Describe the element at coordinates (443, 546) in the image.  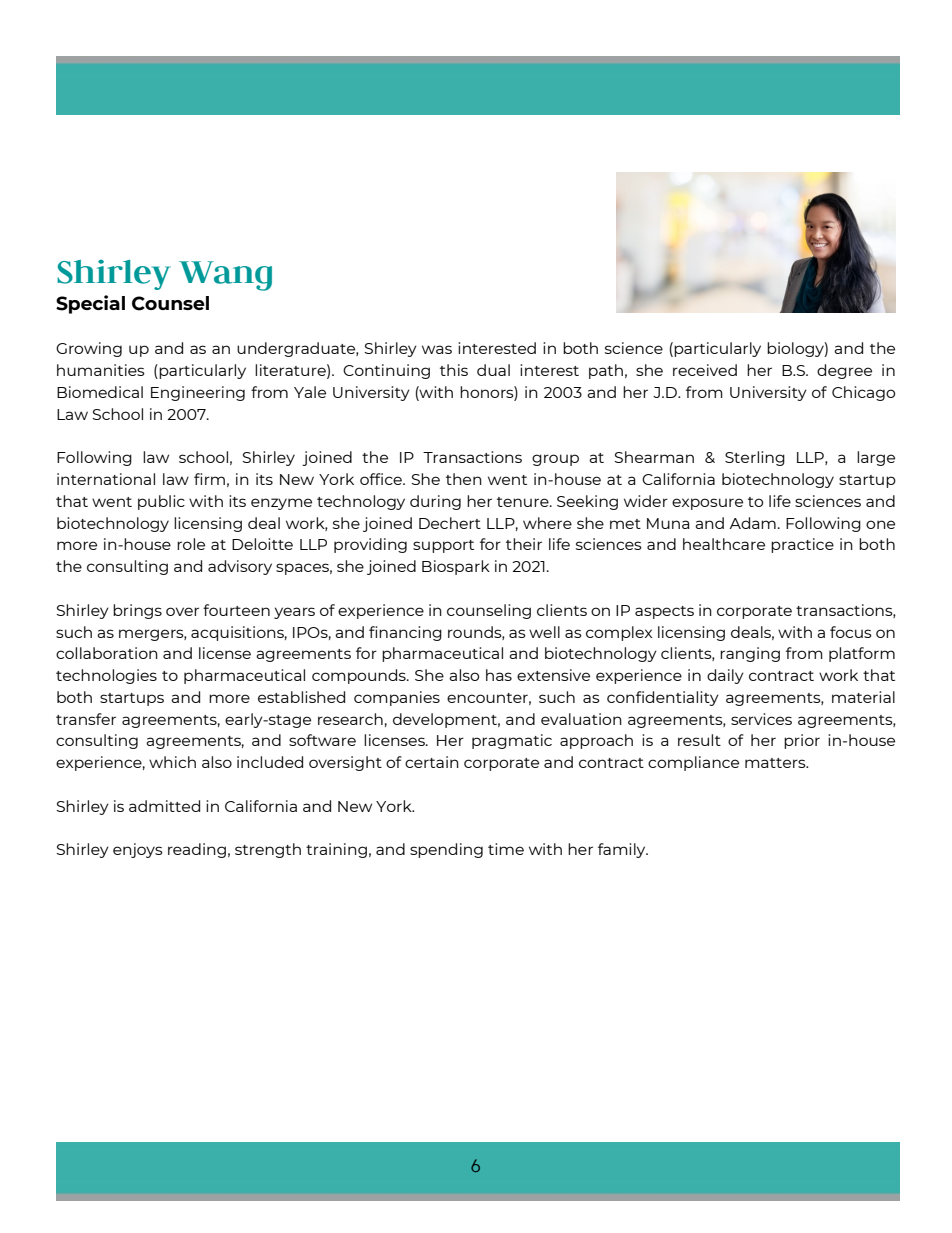
I see `support` at that location.
